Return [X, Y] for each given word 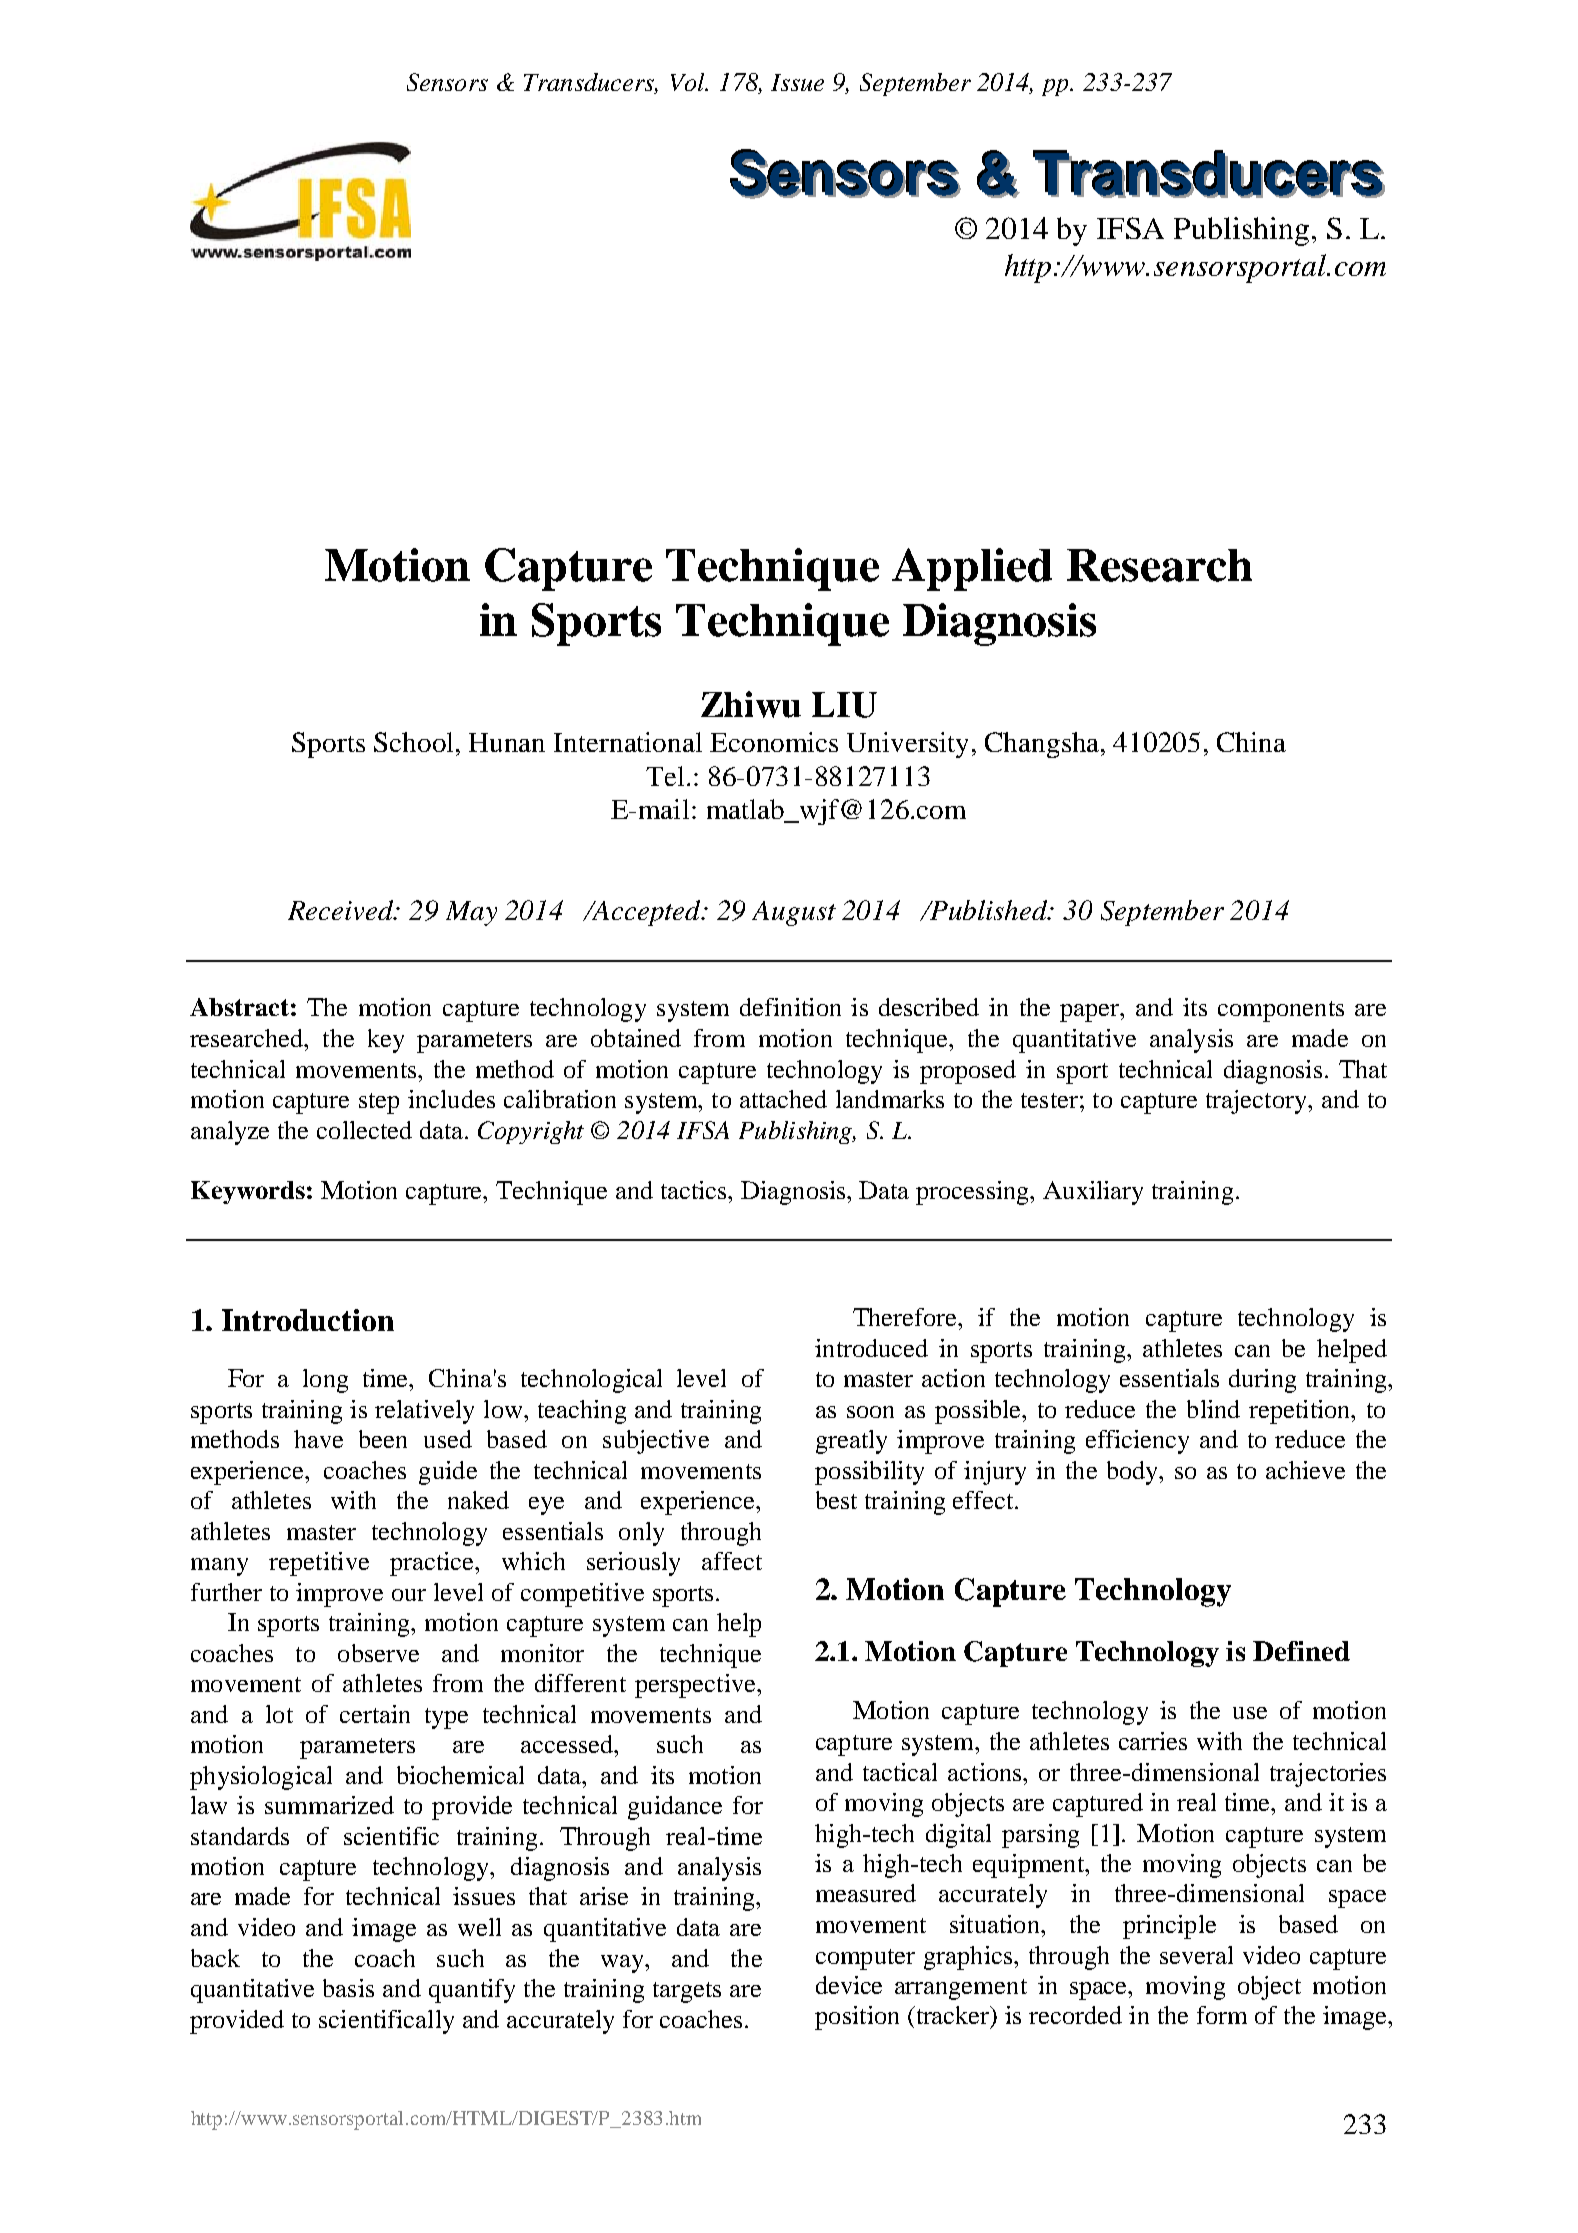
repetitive [319, 1564]
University [907, 745]
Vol [689, 82]
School [413, 742]
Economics [774, 742]
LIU [844, 705]
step [379, 1103]
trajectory [1257, 1102]
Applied [972, 569]
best [836, 1500]
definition [790, 1007]
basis [348, 1988]
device [849, 1985]
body [1134, 1473]
